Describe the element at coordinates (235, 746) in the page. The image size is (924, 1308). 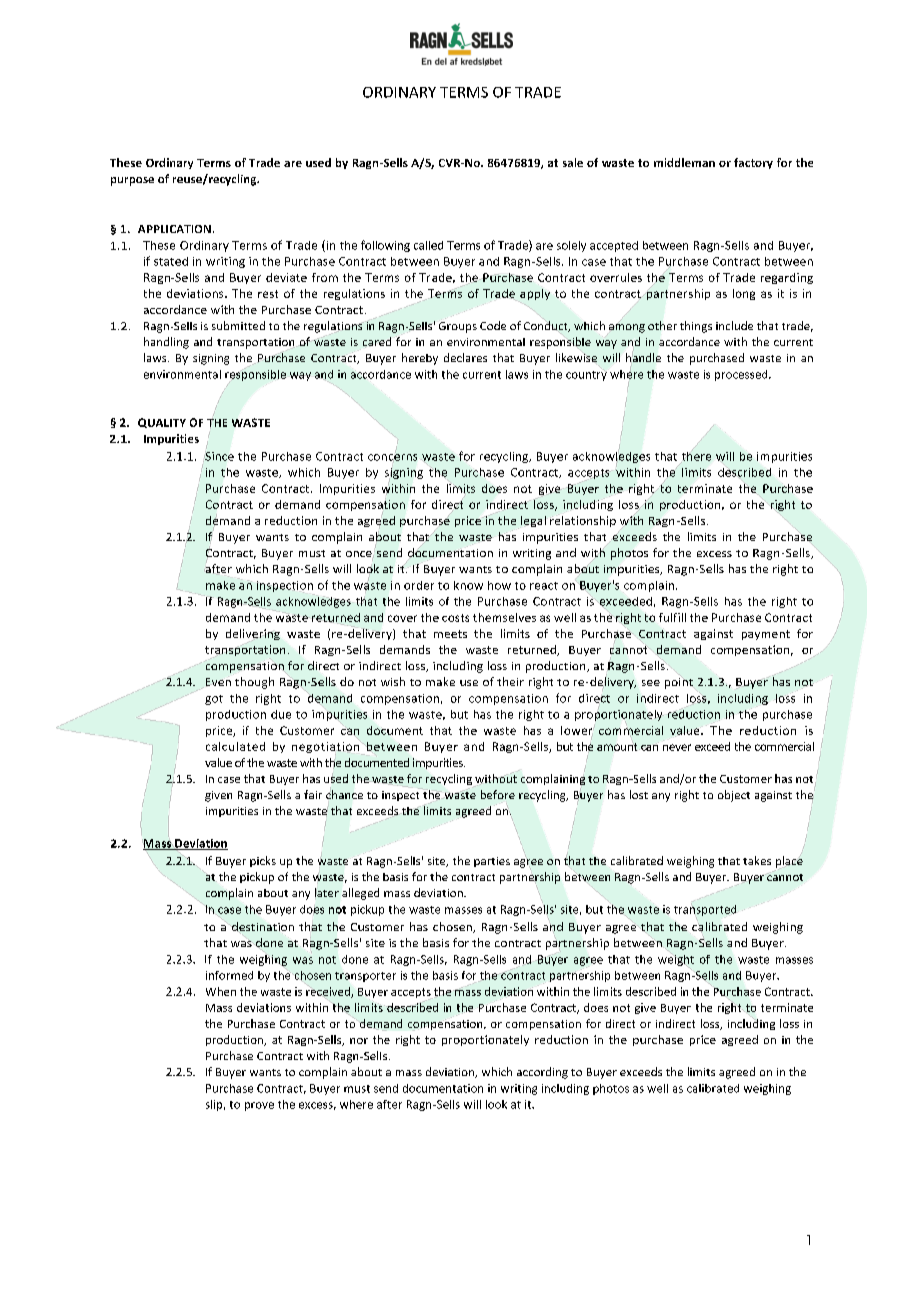
I see `calculated` at that location.
